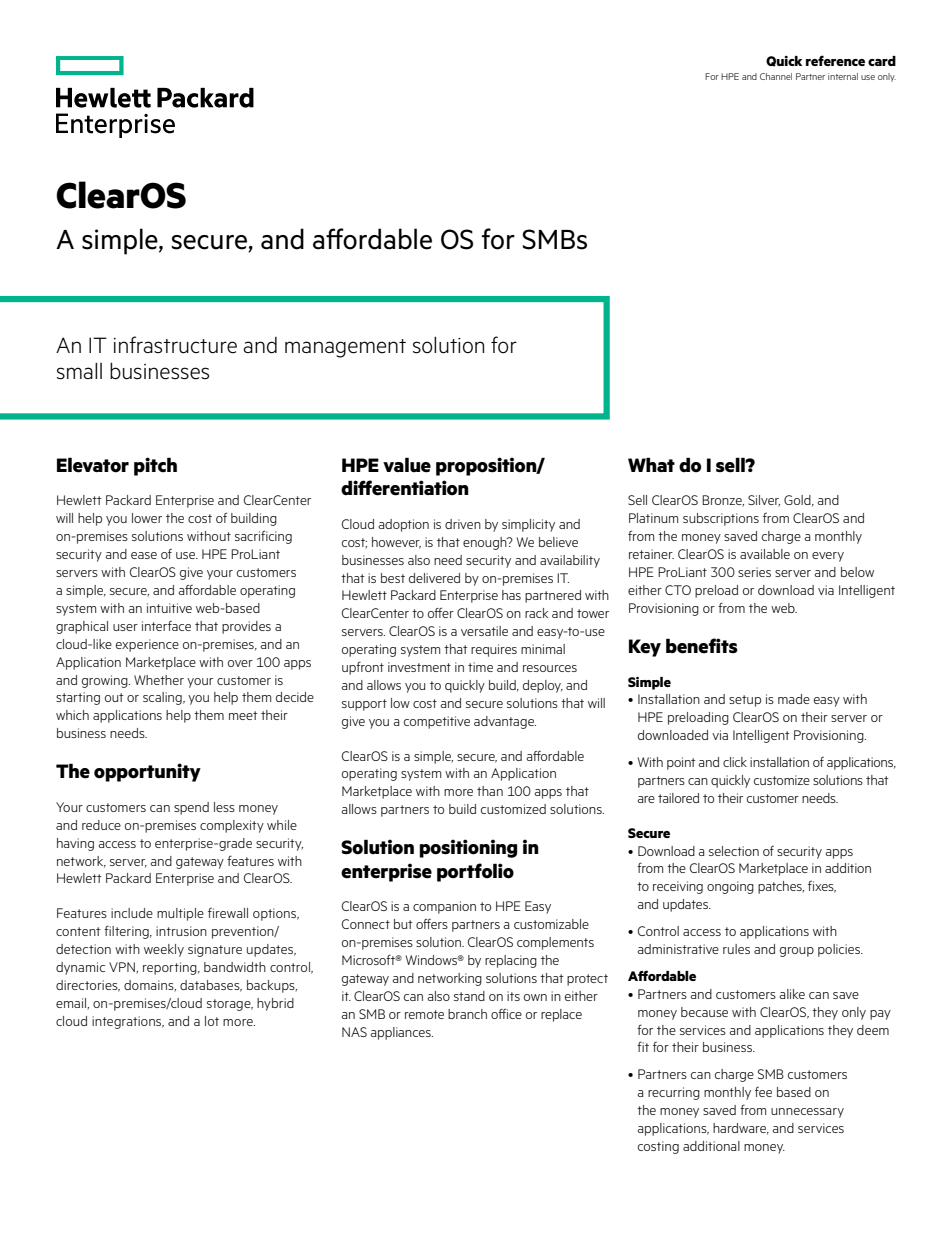 This screenshot has width=952, height=1233. I want to click on selection, so click(734, 851).
